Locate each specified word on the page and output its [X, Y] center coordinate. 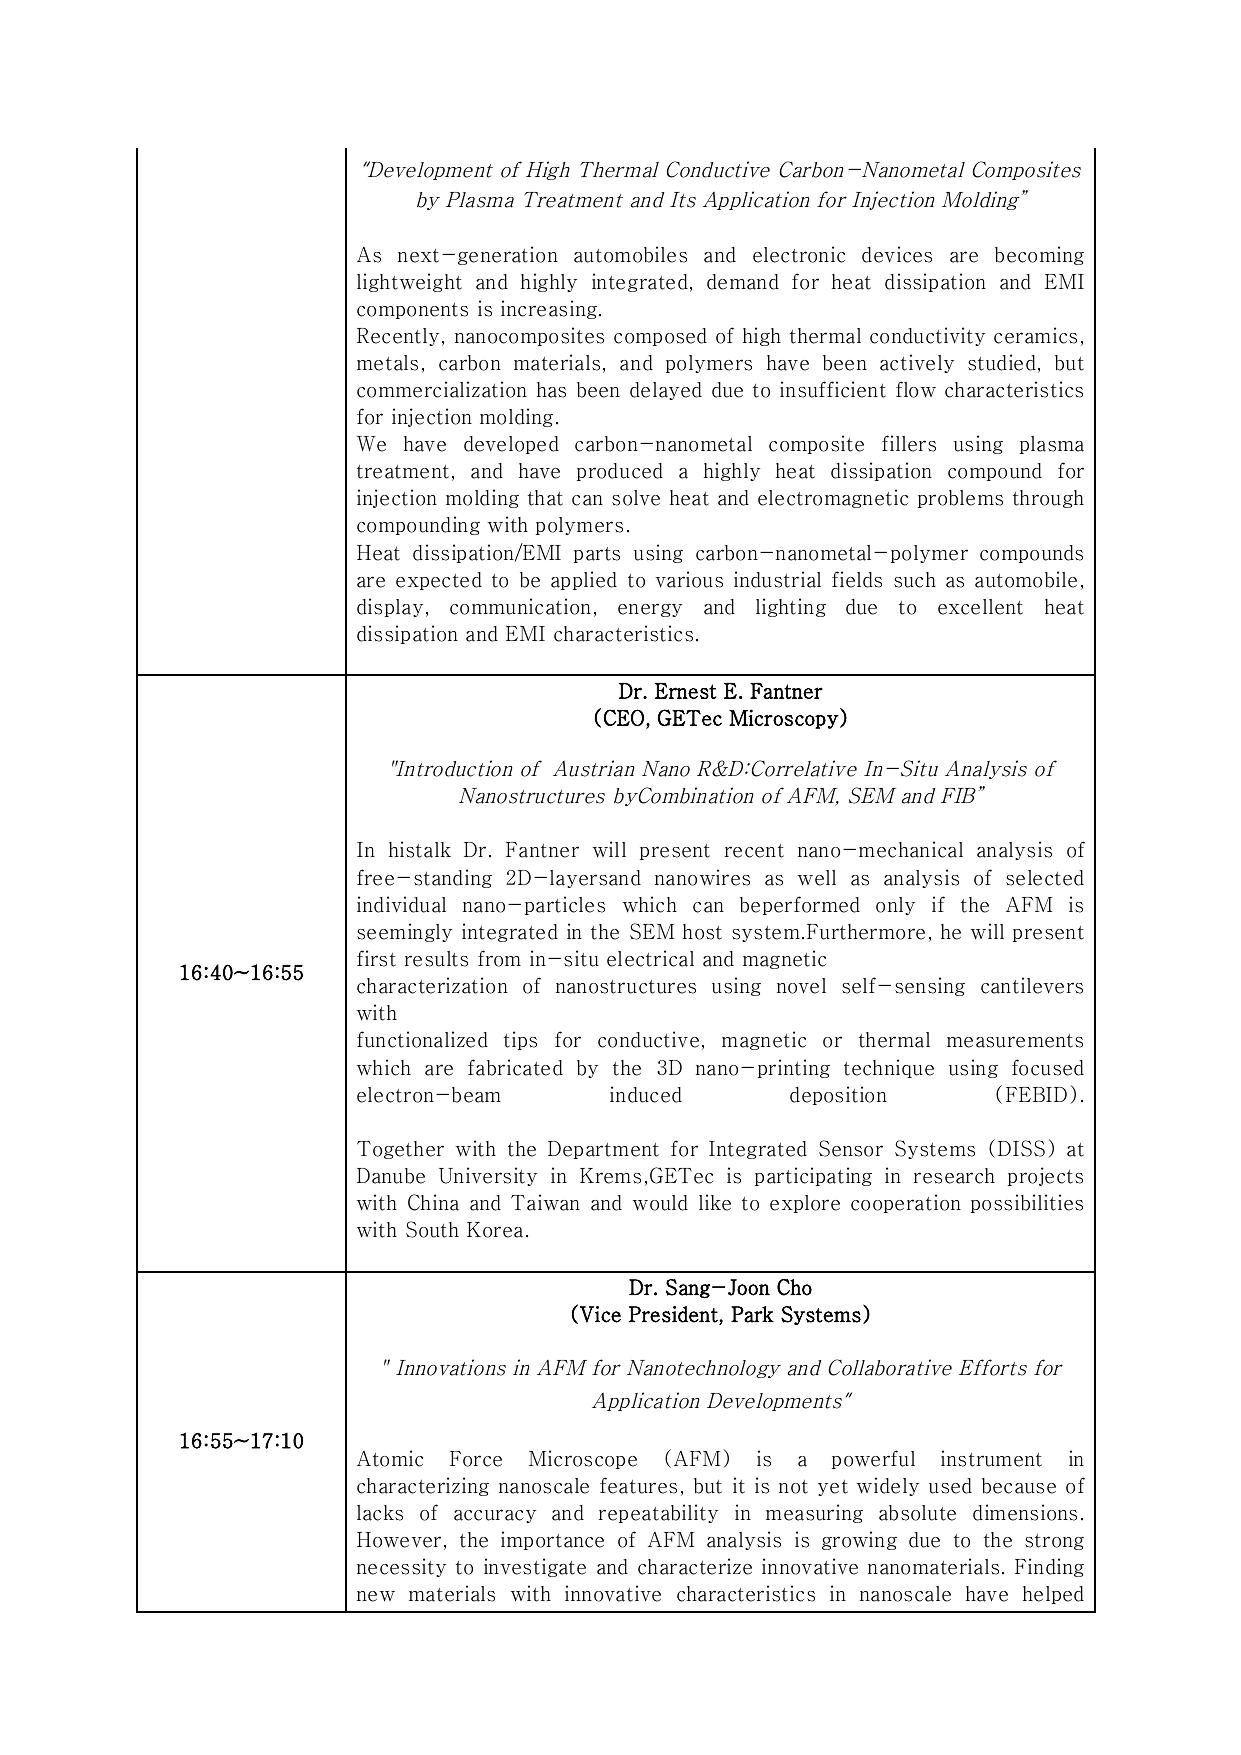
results [436, 959]
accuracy [495, 1516]
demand [743, 282]
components [412, 311]
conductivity [927, 336]
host [702, 932]
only [895, 906]
